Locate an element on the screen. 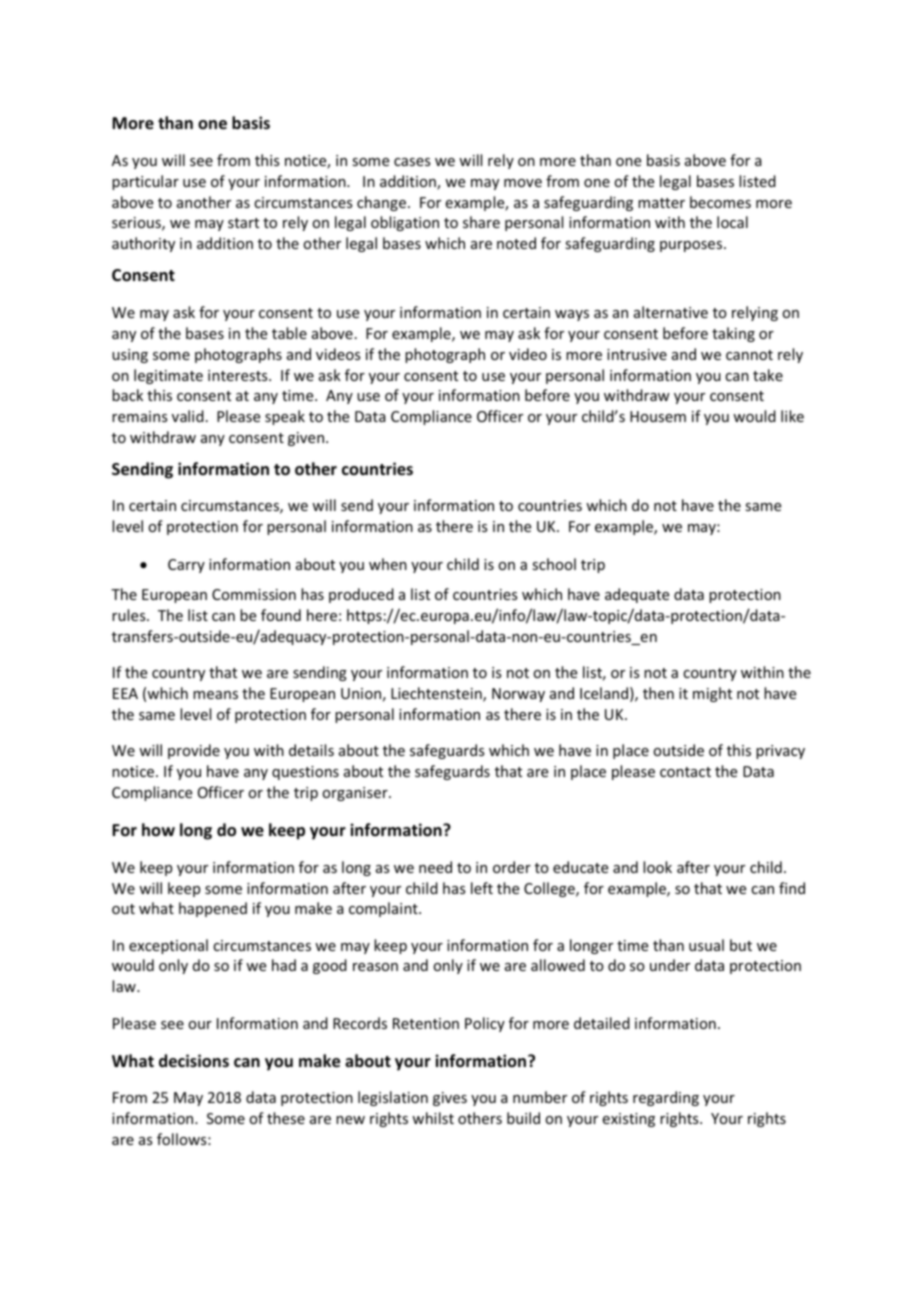 The width and height of the screenshot is (924, 1308). decisions is located at coordinates (194, 1061).
